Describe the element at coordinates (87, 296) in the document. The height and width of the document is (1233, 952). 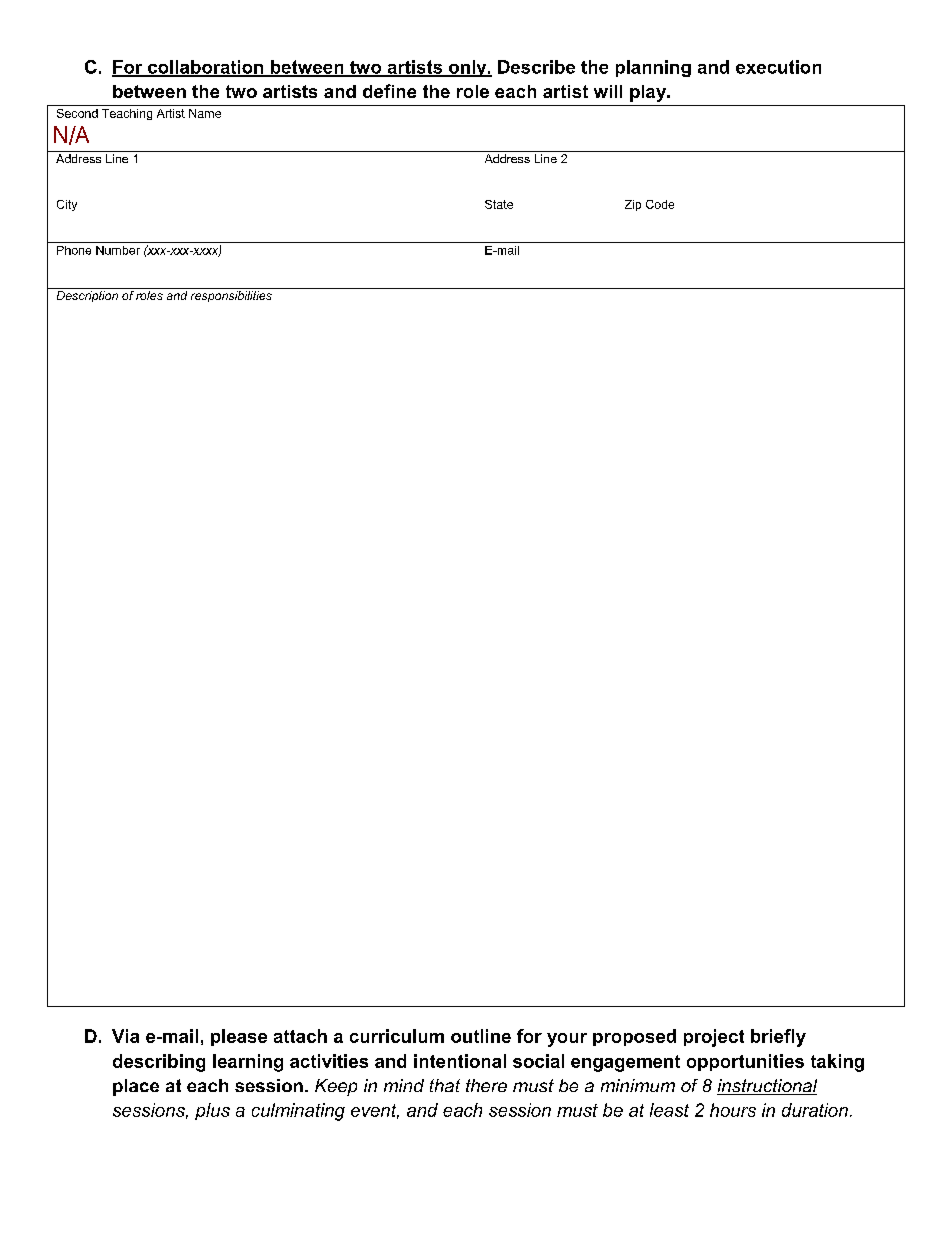
I see `Description` at that location.
